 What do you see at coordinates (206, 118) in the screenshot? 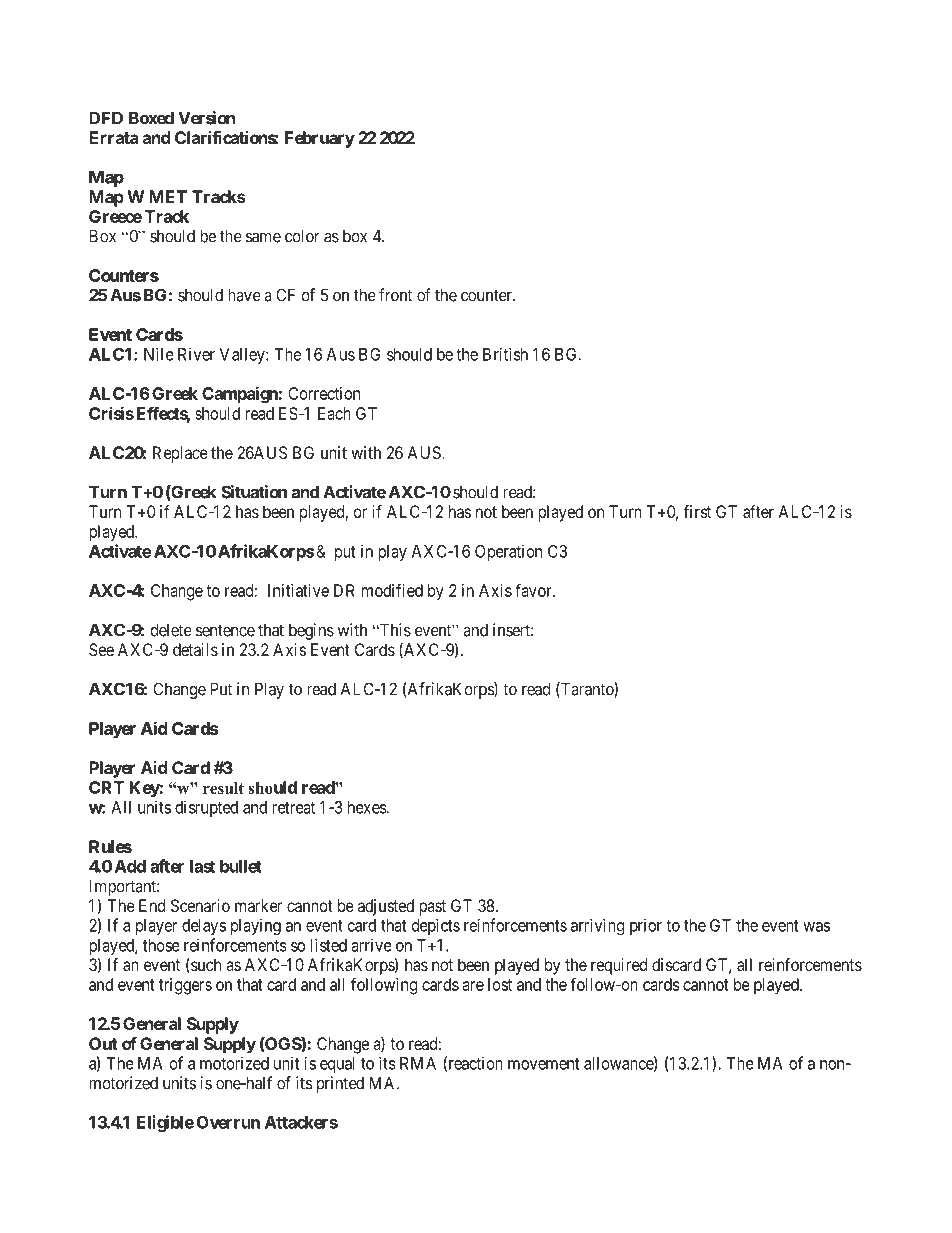
I see `Version` at bounding box center [206, 118].
